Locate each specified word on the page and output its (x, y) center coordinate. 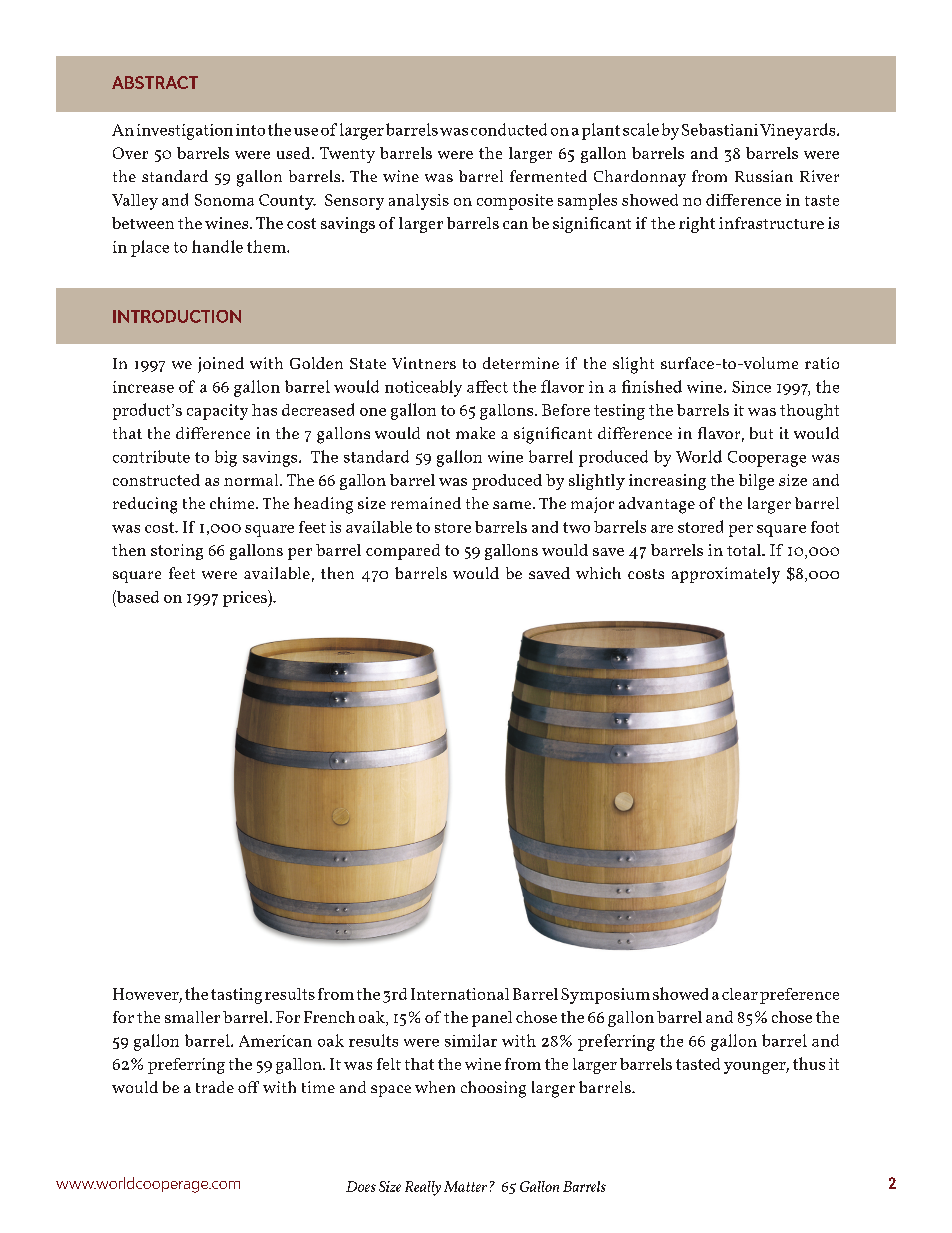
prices (246, 598)
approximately (726, 575)
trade (215, 1087)
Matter (465, 1186)
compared (403, 552)
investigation (185, 132)
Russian (764, 176)
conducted (509, 129)
